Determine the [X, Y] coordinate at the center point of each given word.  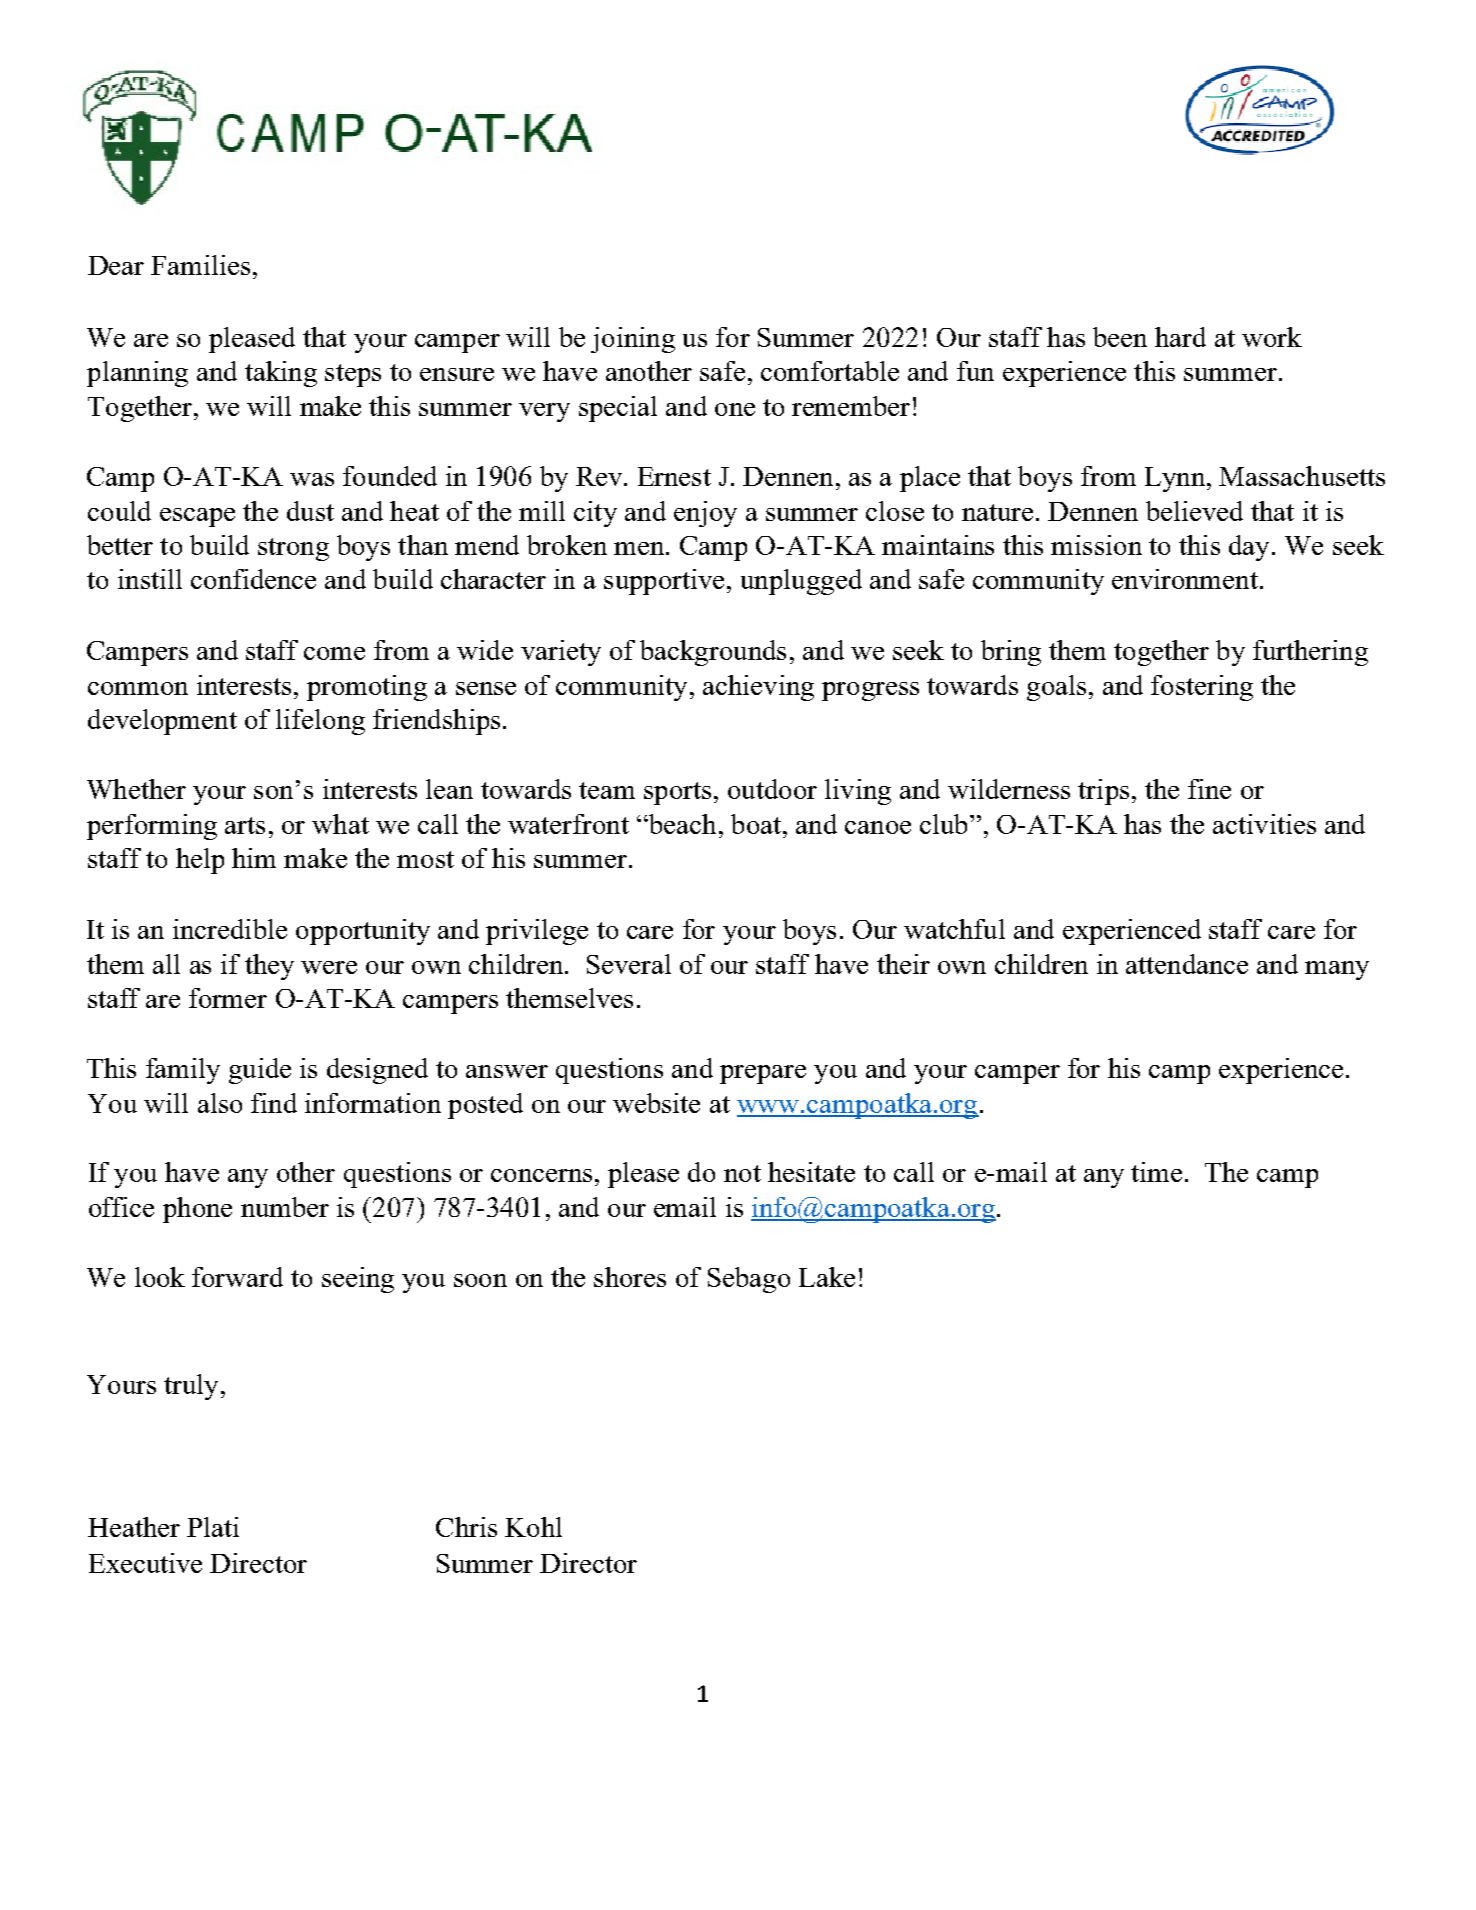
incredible [230, 929]
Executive [145, 1563]
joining [633, 340]
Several [629, 964]
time [1156, 1172]
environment [1185, 579]
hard [1180, 337]
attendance [1187, 964]
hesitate [811, 1172]
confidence [253, 579]
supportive [664, 582]
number [285, 1207]
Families [200, 265]
